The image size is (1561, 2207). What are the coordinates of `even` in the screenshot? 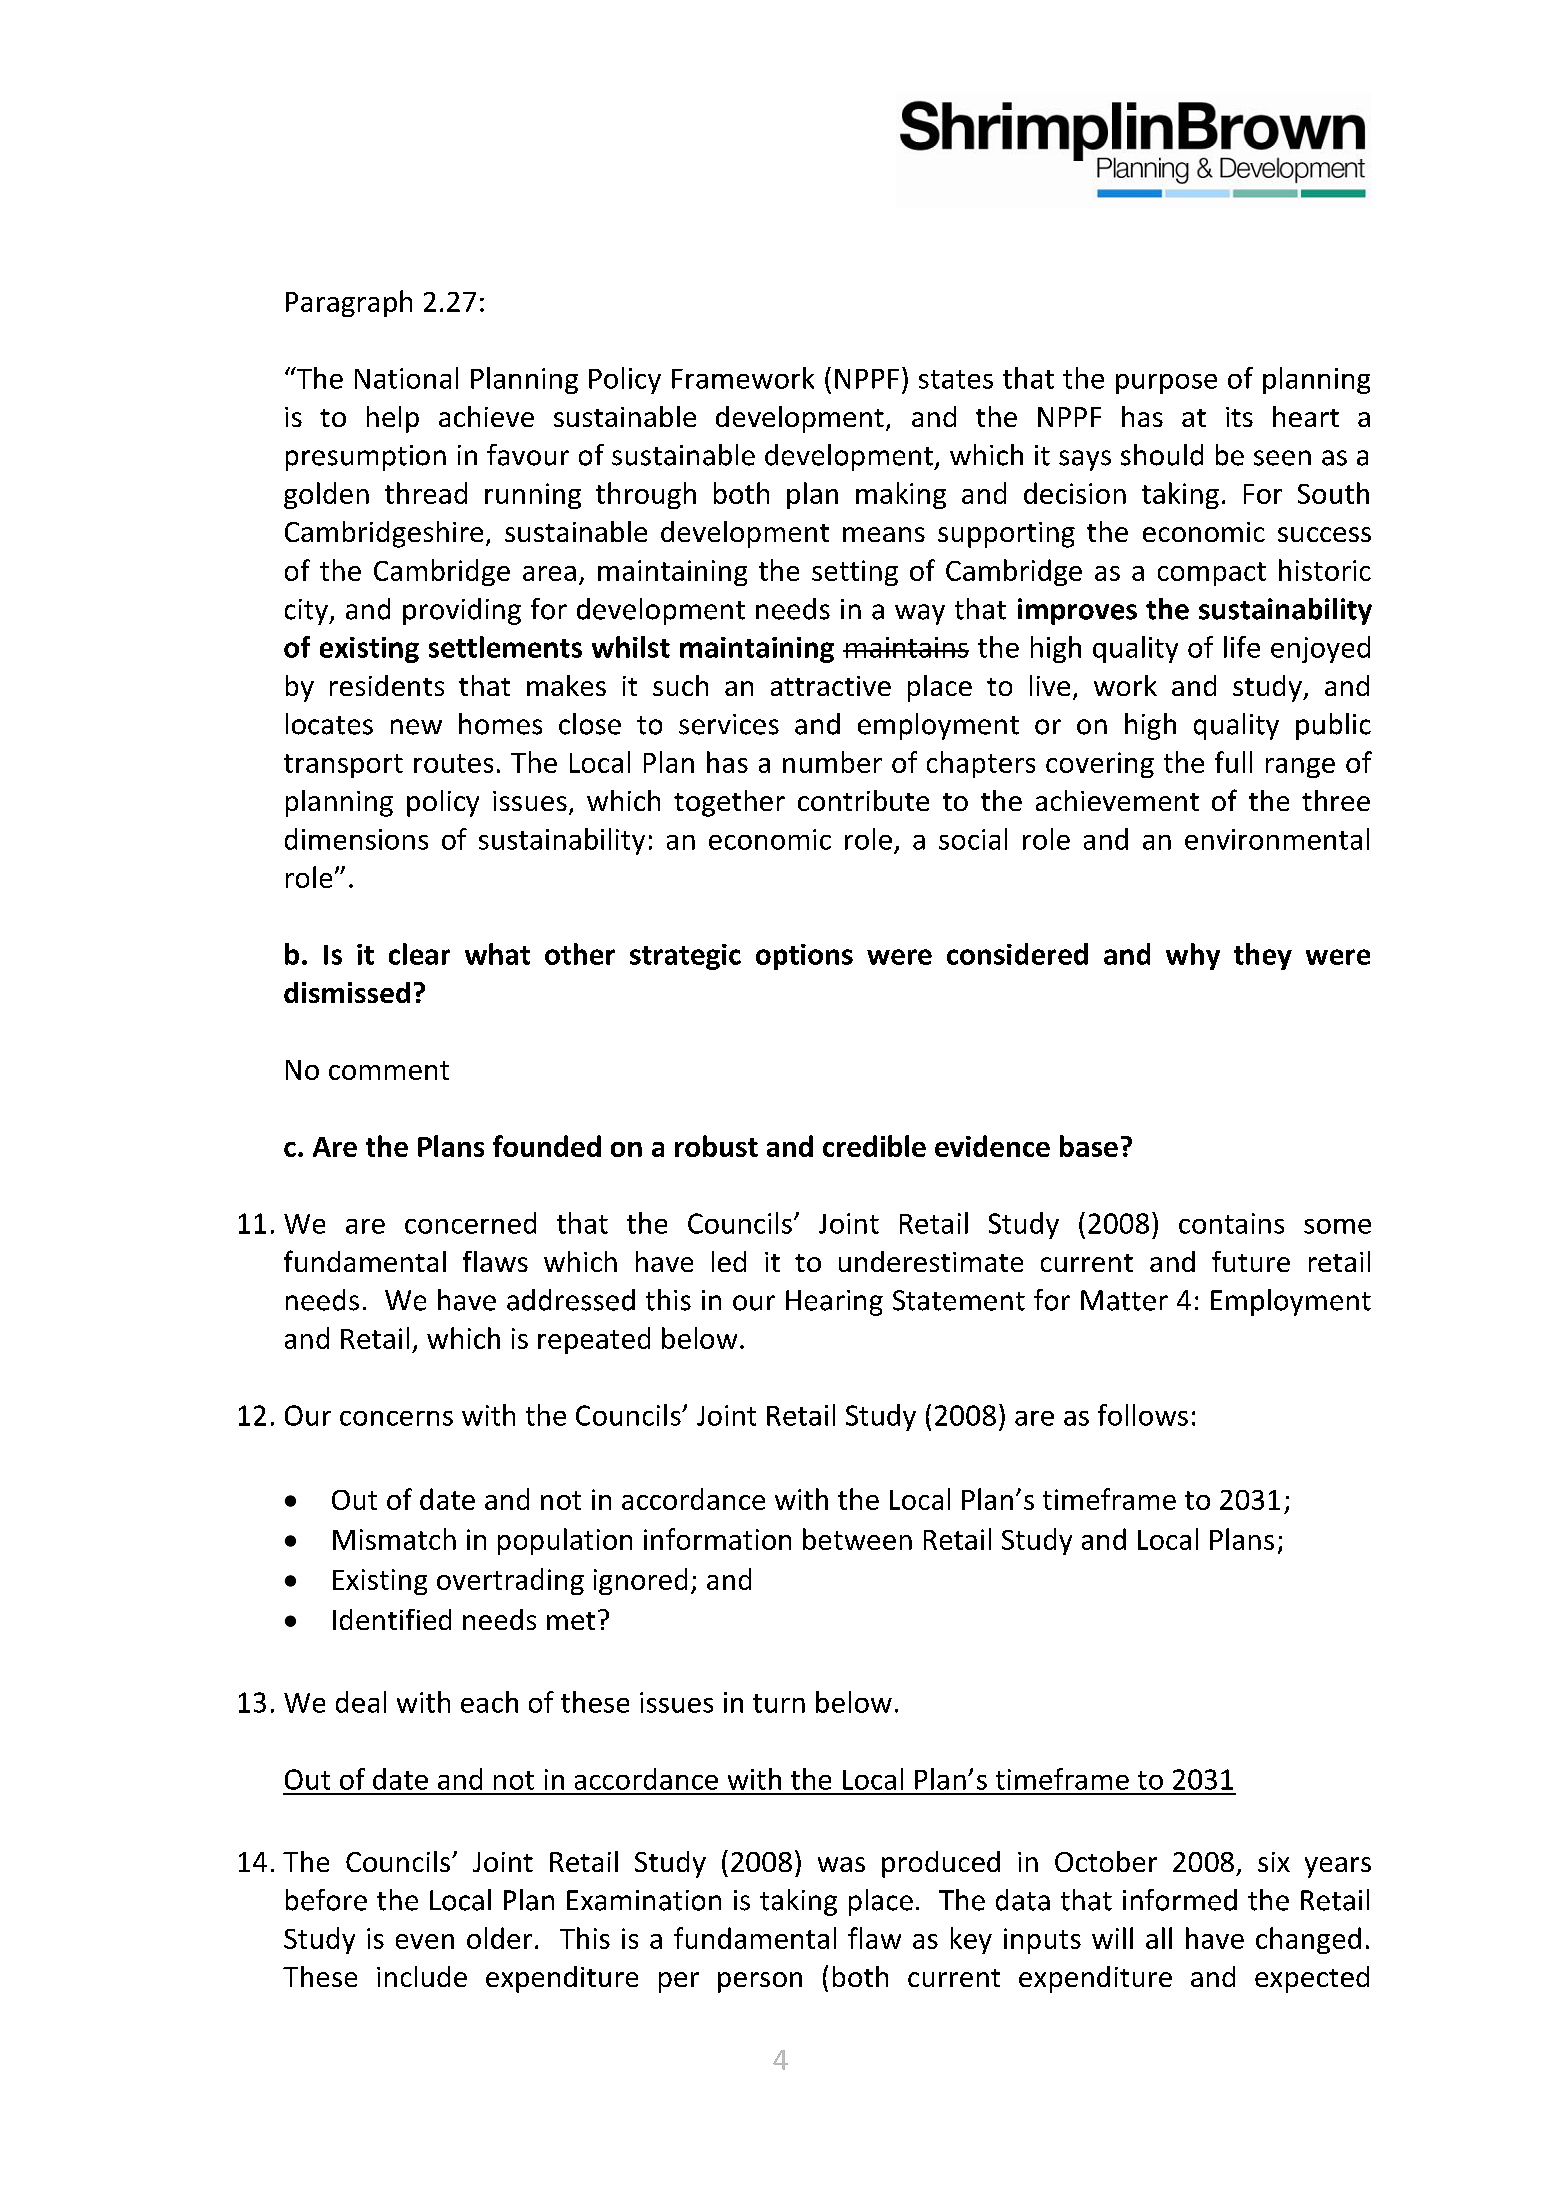 It's located at (425, 1941).
